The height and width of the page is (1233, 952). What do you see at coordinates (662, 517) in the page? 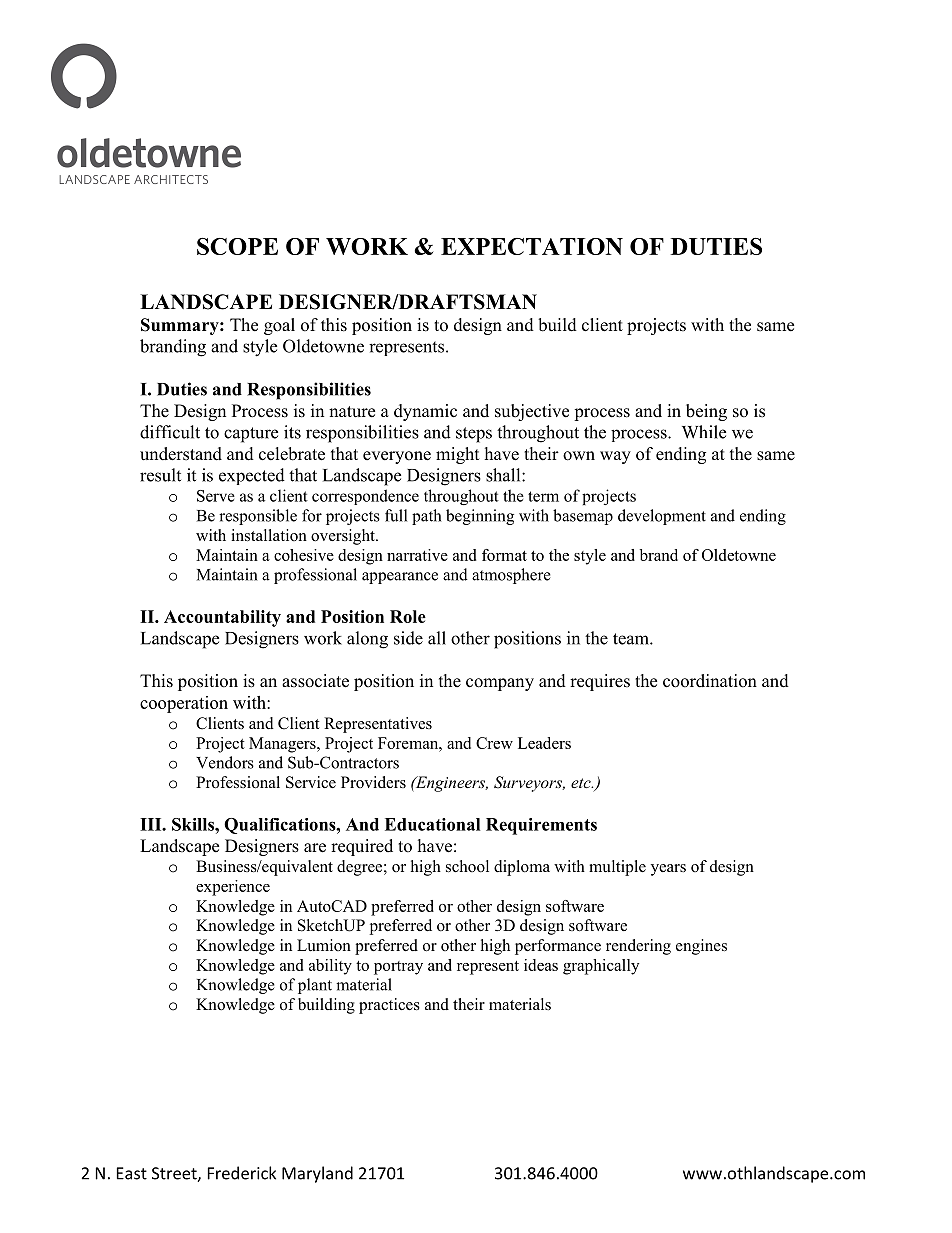
I see `development` at bounding box center [662, 517].
